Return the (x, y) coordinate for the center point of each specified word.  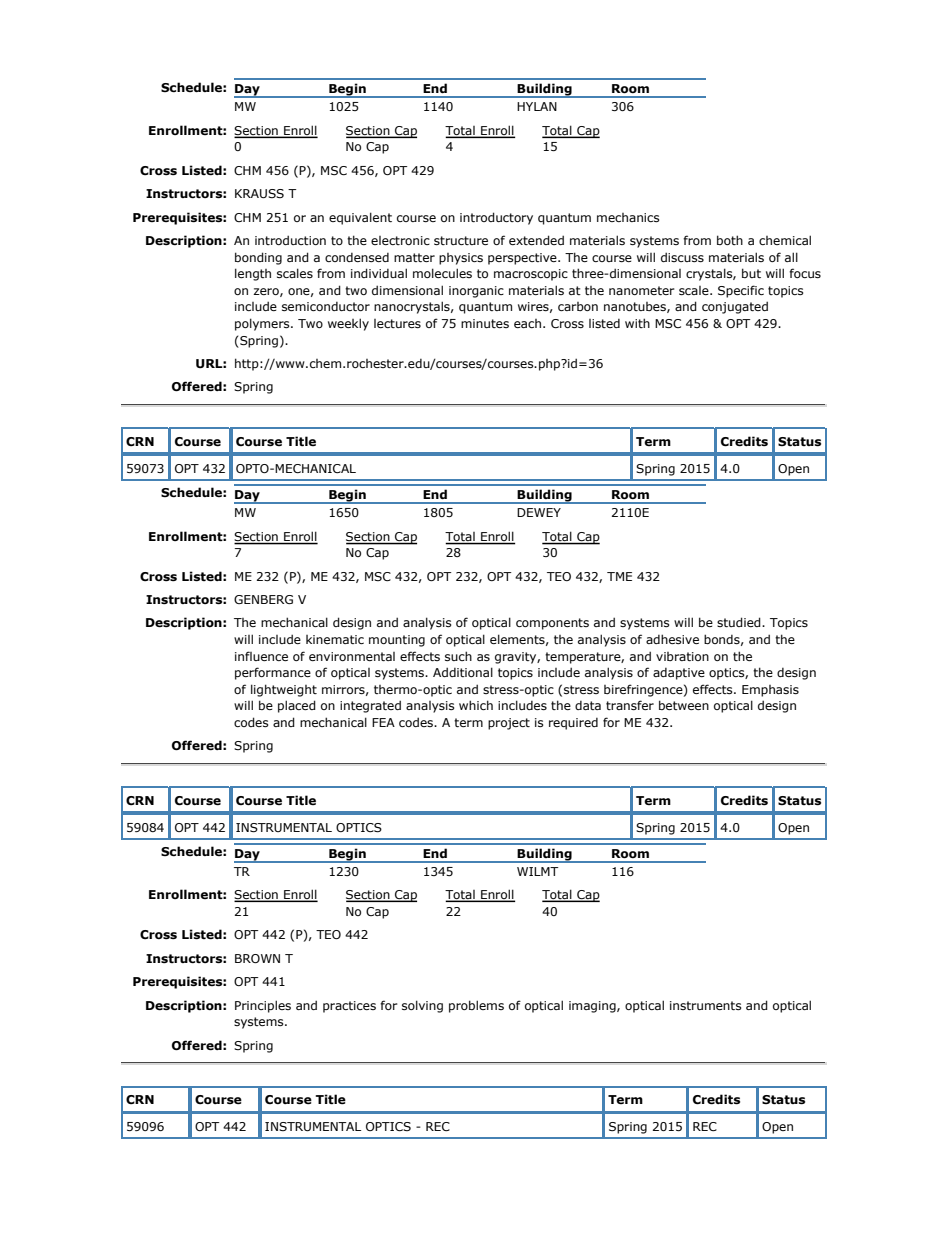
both (730, 240)
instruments (705, 1005)
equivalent (360, 218)
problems (476, 1006)
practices (349, 1007)
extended (536, 240)
